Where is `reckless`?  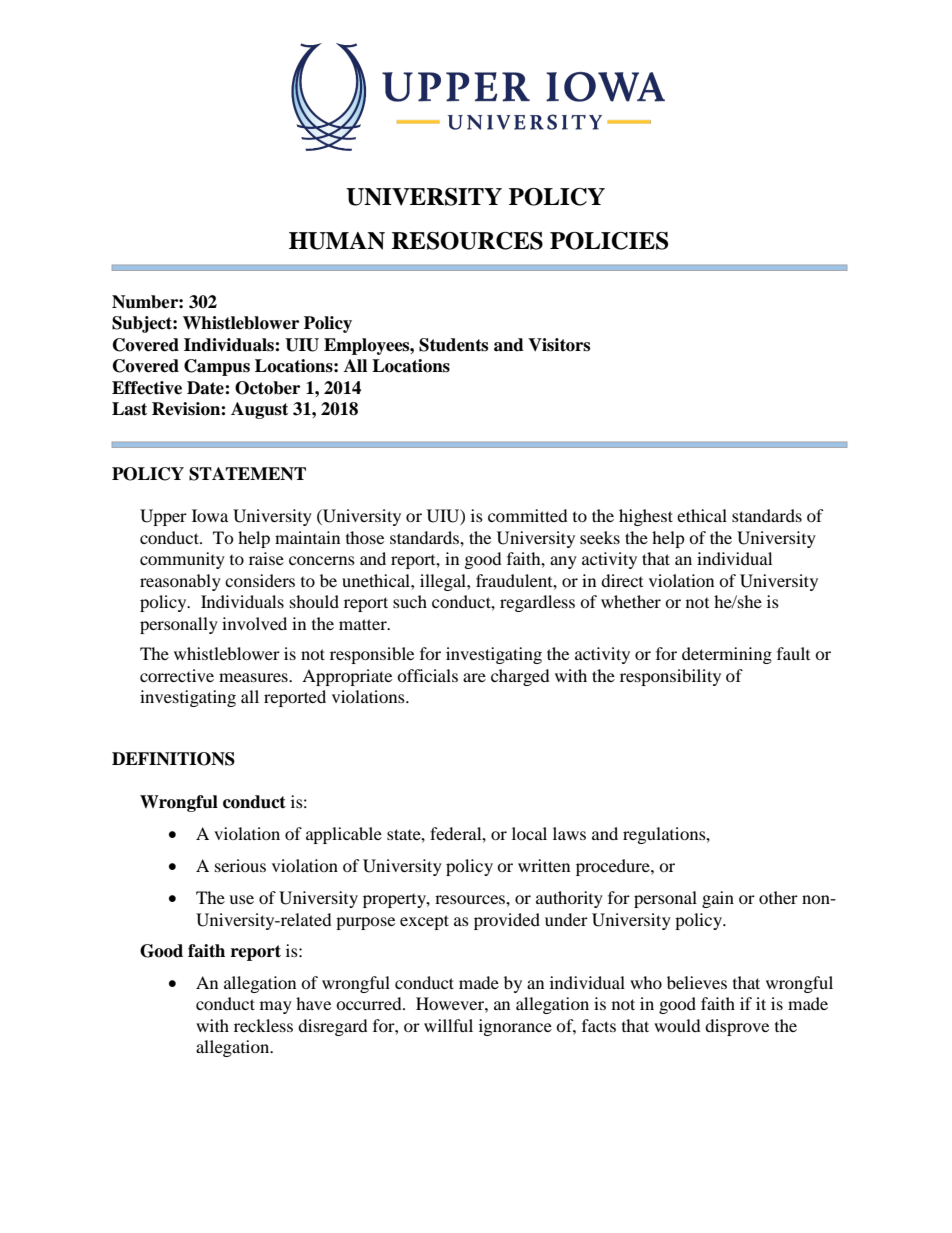 reckless is located at coordinates (263, 1025).
